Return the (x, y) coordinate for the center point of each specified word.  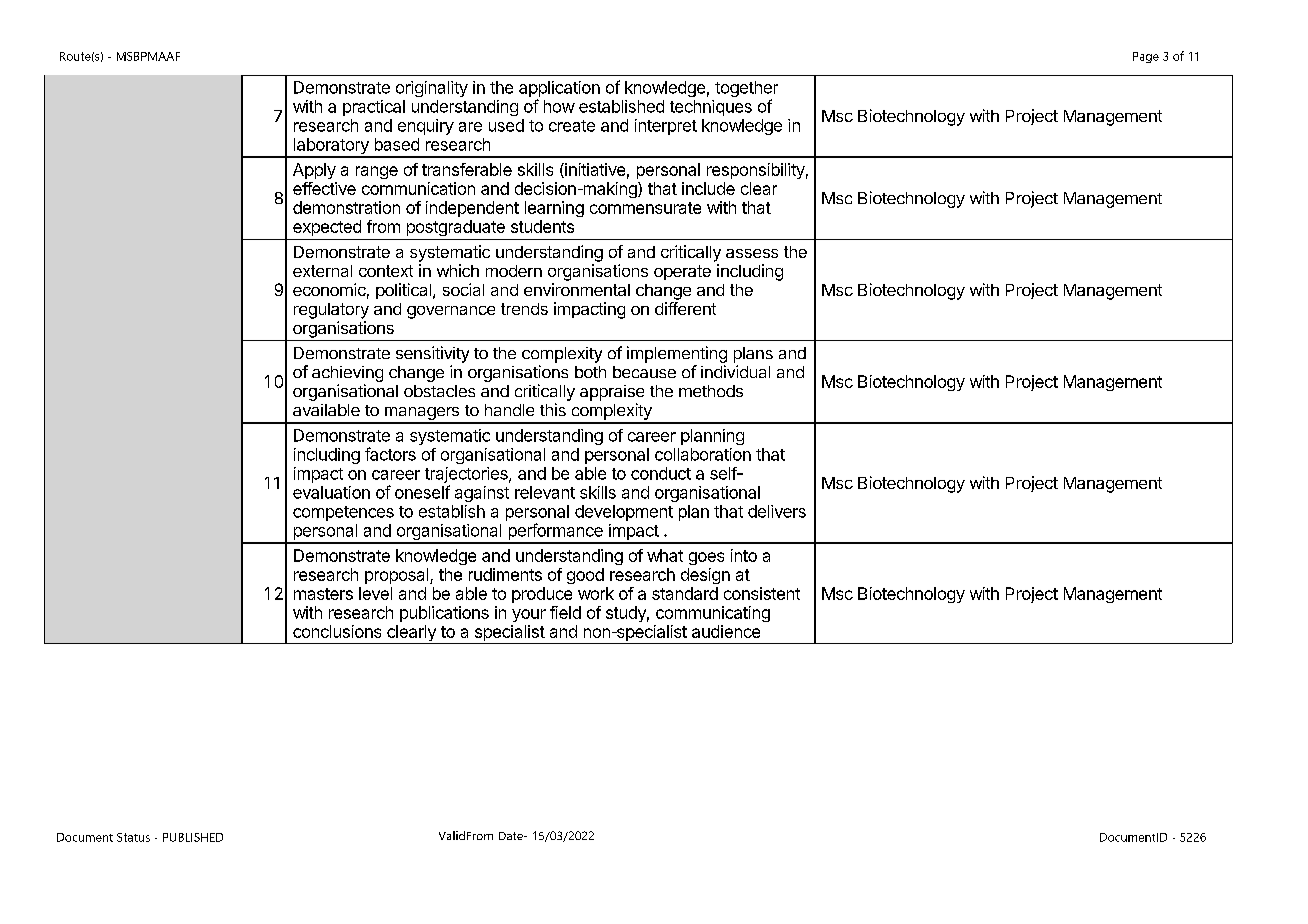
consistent (762, 593)
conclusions (337, 631)
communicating (713, 614)
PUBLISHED (193, 837)
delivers (777, 511)
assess (752, 253)
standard (685, 593)
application (559, 90)
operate (682, 272)
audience (726, 631)
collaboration (703, 454)
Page (1146, 57)
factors (390, 454)
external (322, 271)
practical (374, 108)
